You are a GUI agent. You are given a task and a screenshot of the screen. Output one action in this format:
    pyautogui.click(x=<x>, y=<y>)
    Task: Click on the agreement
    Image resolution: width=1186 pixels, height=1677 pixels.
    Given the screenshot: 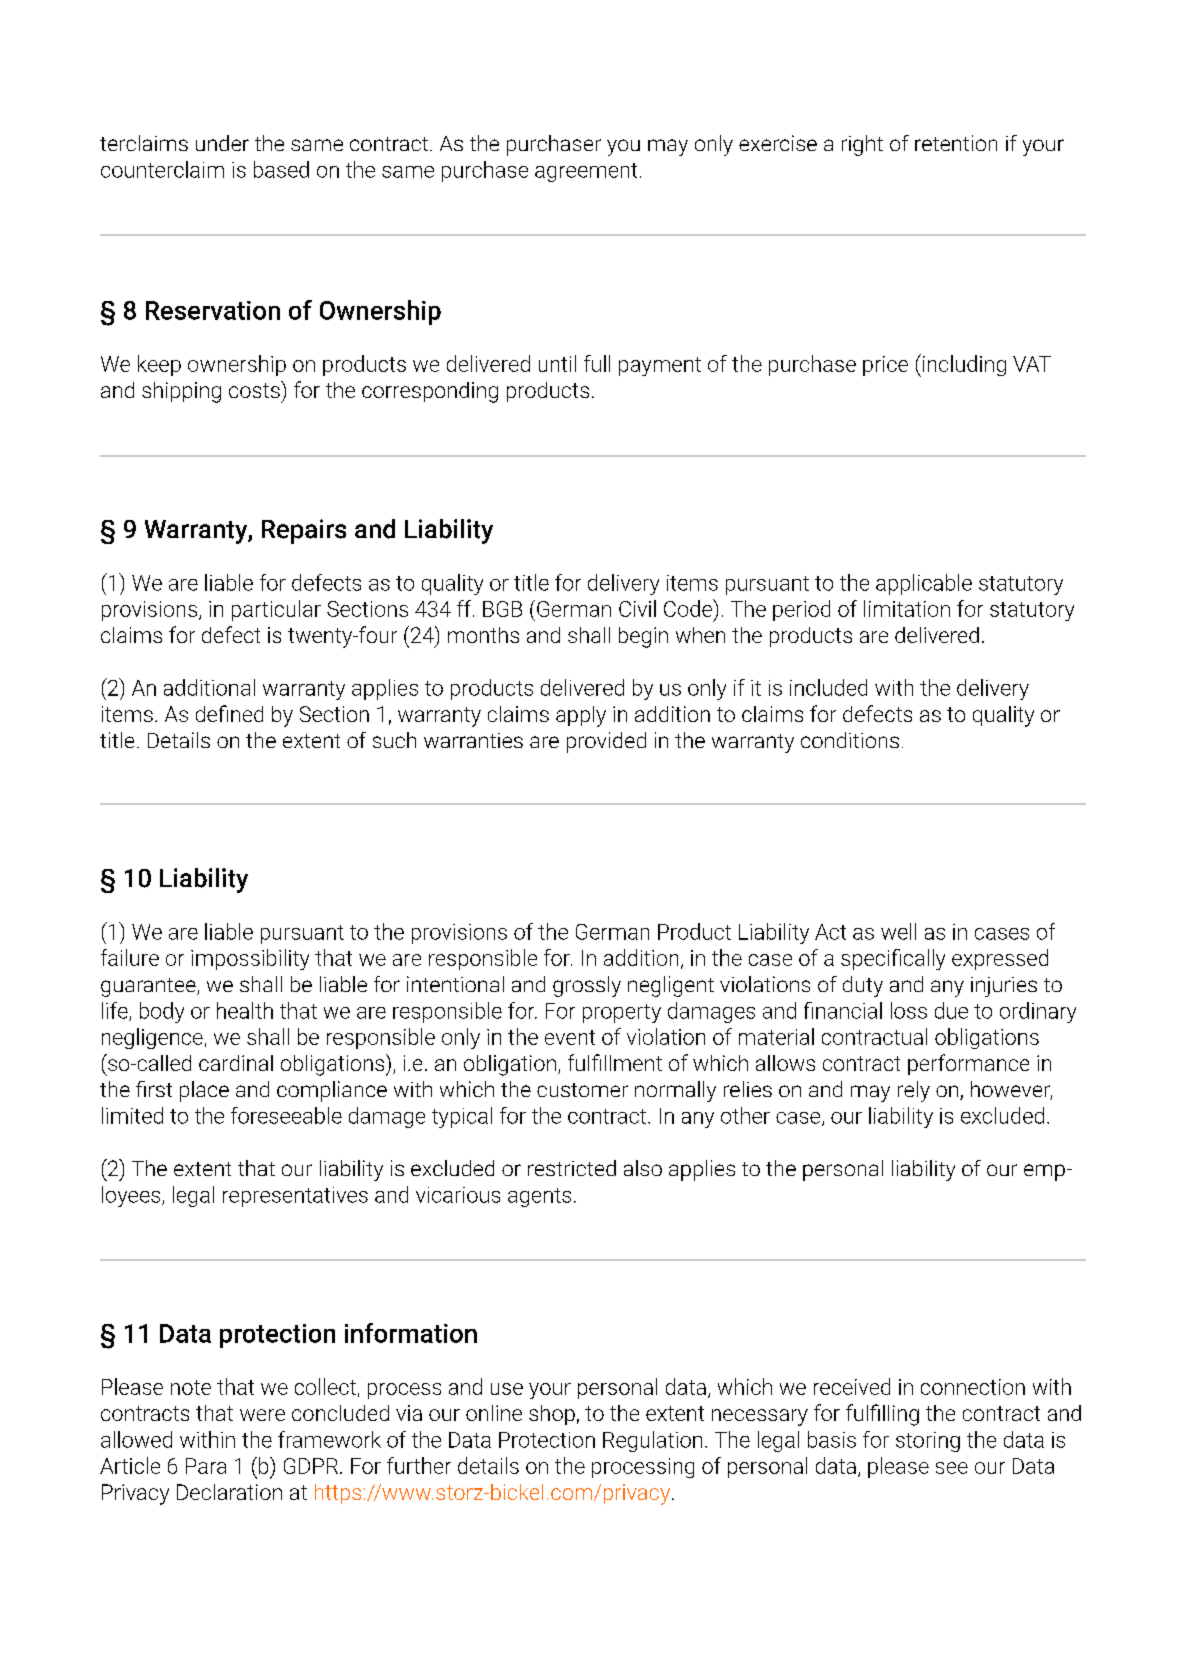 What is the action you would take?
    pyautogui.click(x=586, y=172)
